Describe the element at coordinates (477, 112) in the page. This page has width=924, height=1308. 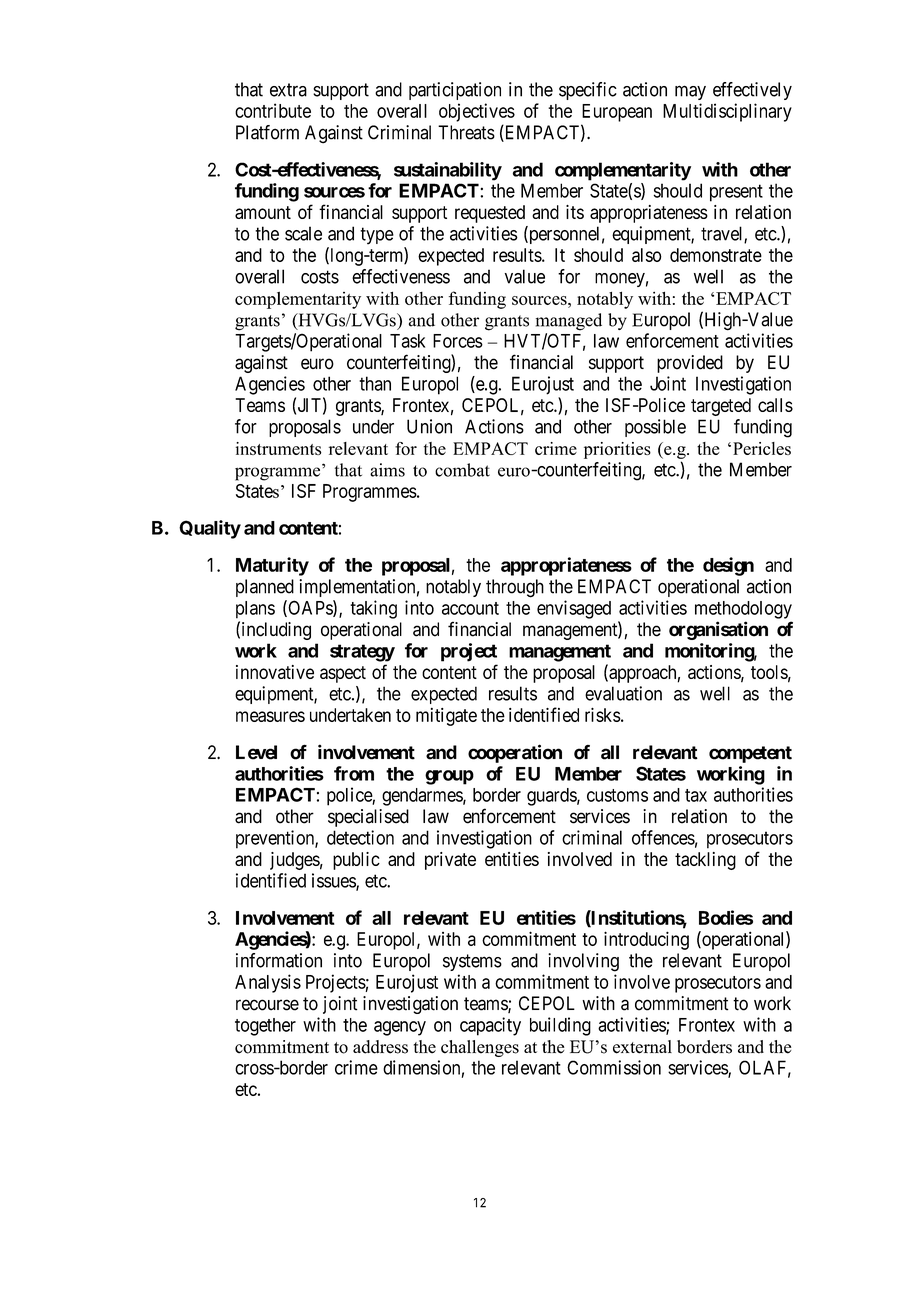
I see `objectives` at that location.
